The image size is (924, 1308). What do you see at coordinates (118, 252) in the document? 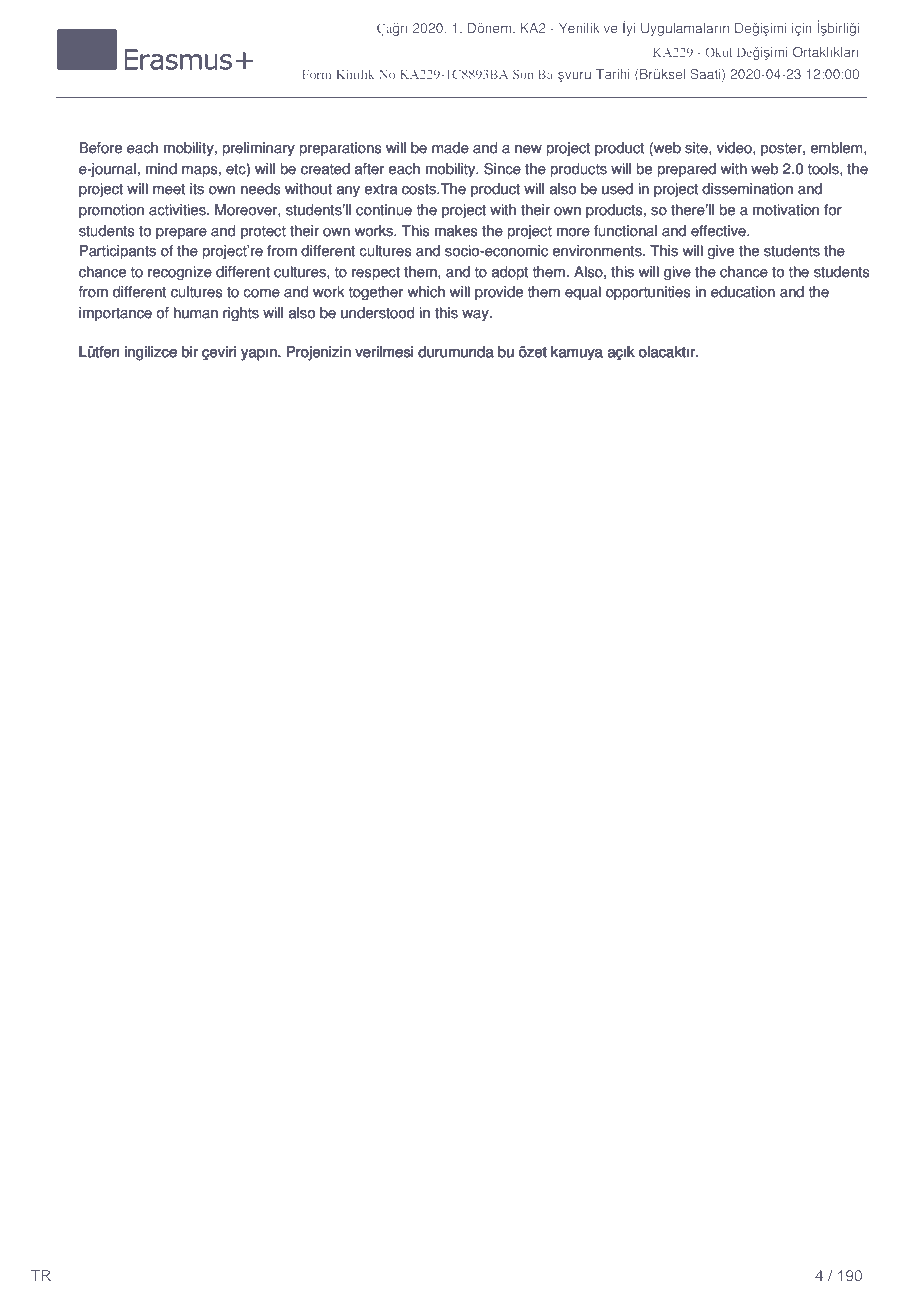
I see `Participants` at bounding box center [118, 252].
